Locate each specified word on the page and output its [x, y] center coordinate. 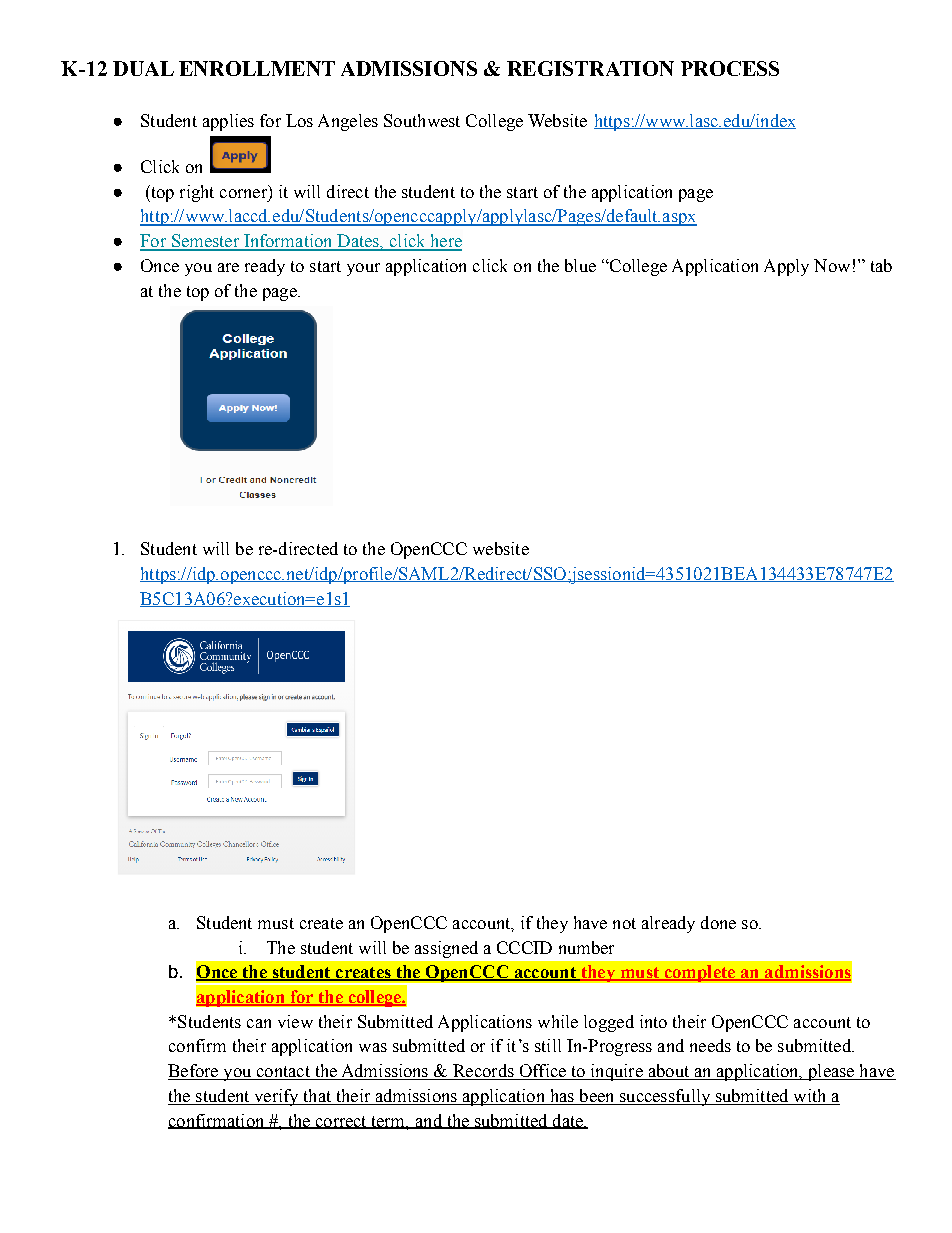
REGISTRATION [590, 68]
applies [228, 122]
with [810, 1097]
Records [483, 1072]
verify [276, 1097]
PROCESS [730, 68]
